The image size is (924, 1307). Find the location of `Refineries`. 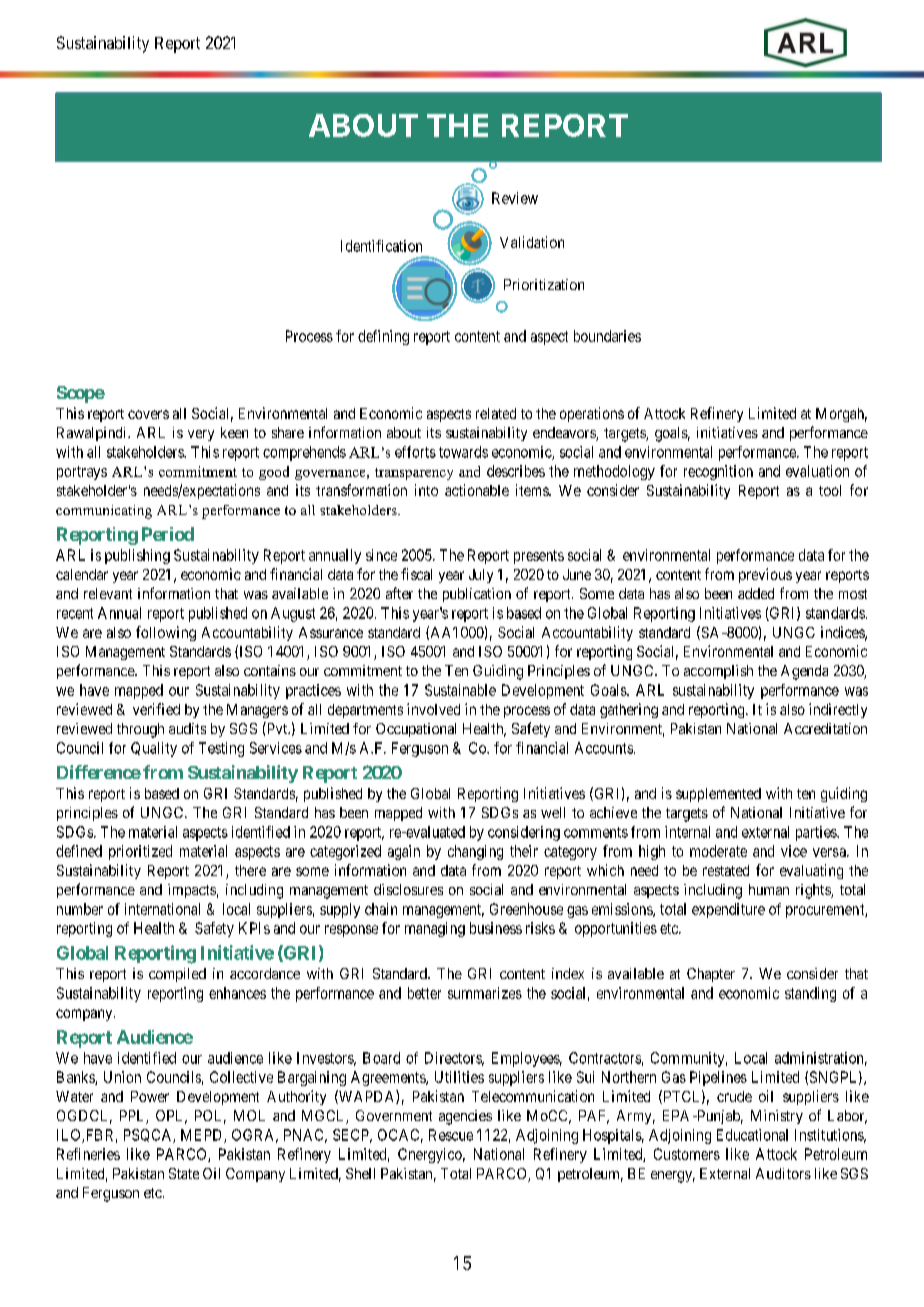

Refineries is located at coordinates (88, 1154).
